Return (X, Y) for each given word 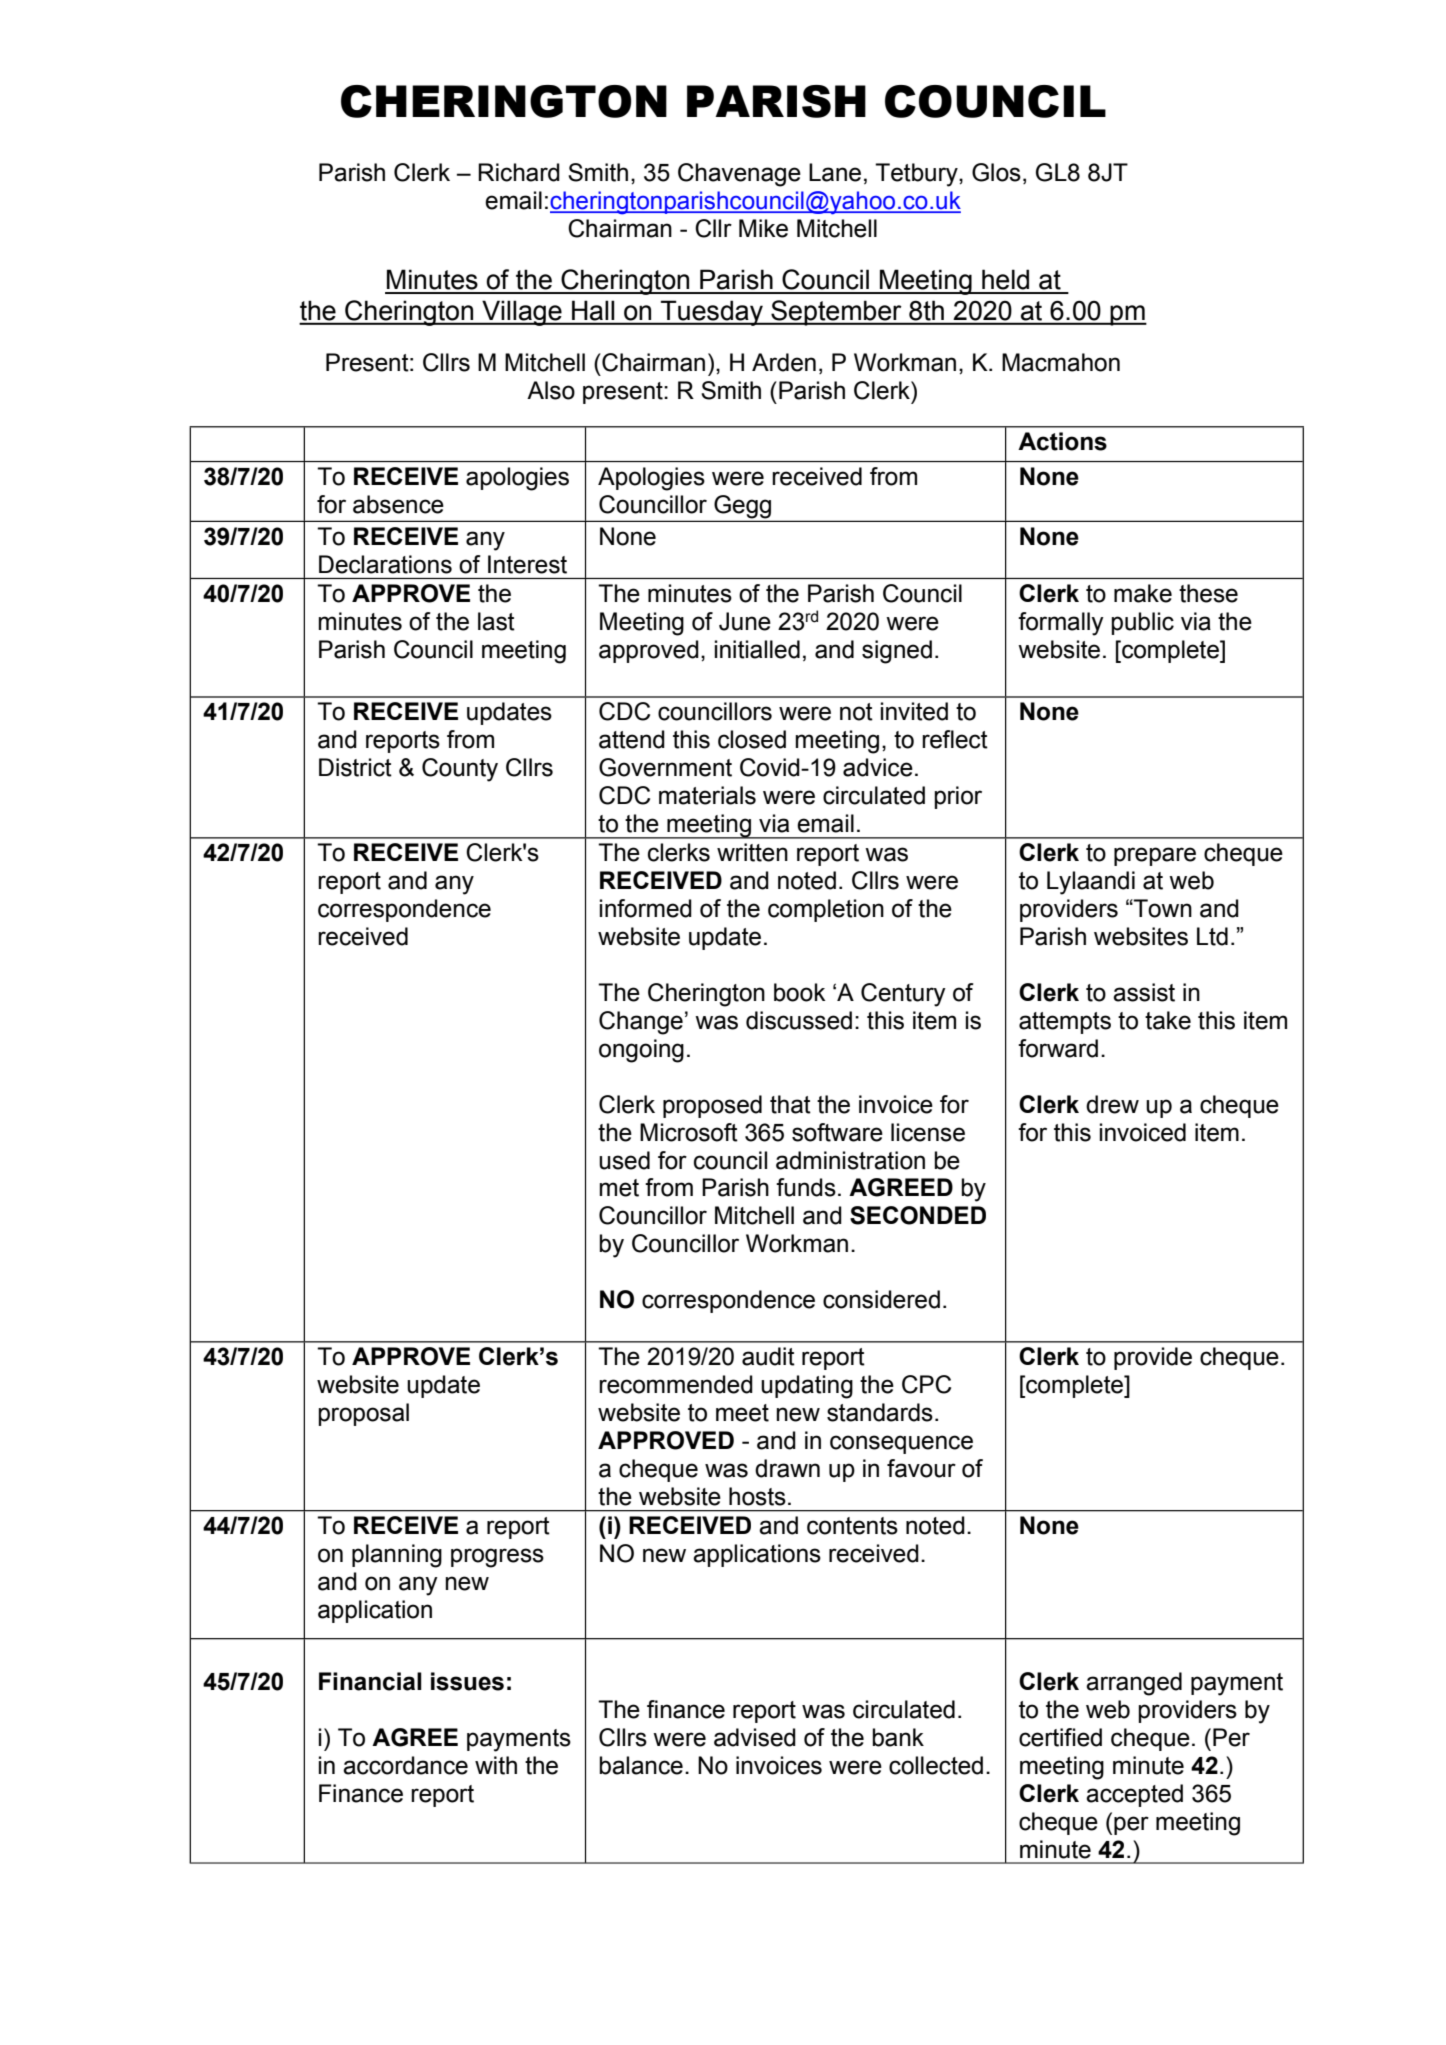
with (496, 1765)
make (1143, 593)
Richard (519, 172)
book (800, 992)
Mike (763, 228)
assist (1144, 992)
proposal (363, 1414)
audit (768, 1356)
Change (641, 1023)
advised (755, 1737)
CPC (926, 1384)
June (745, 621)
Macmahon (1061, 362)
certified (1060, 1737)
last (496, 621)
